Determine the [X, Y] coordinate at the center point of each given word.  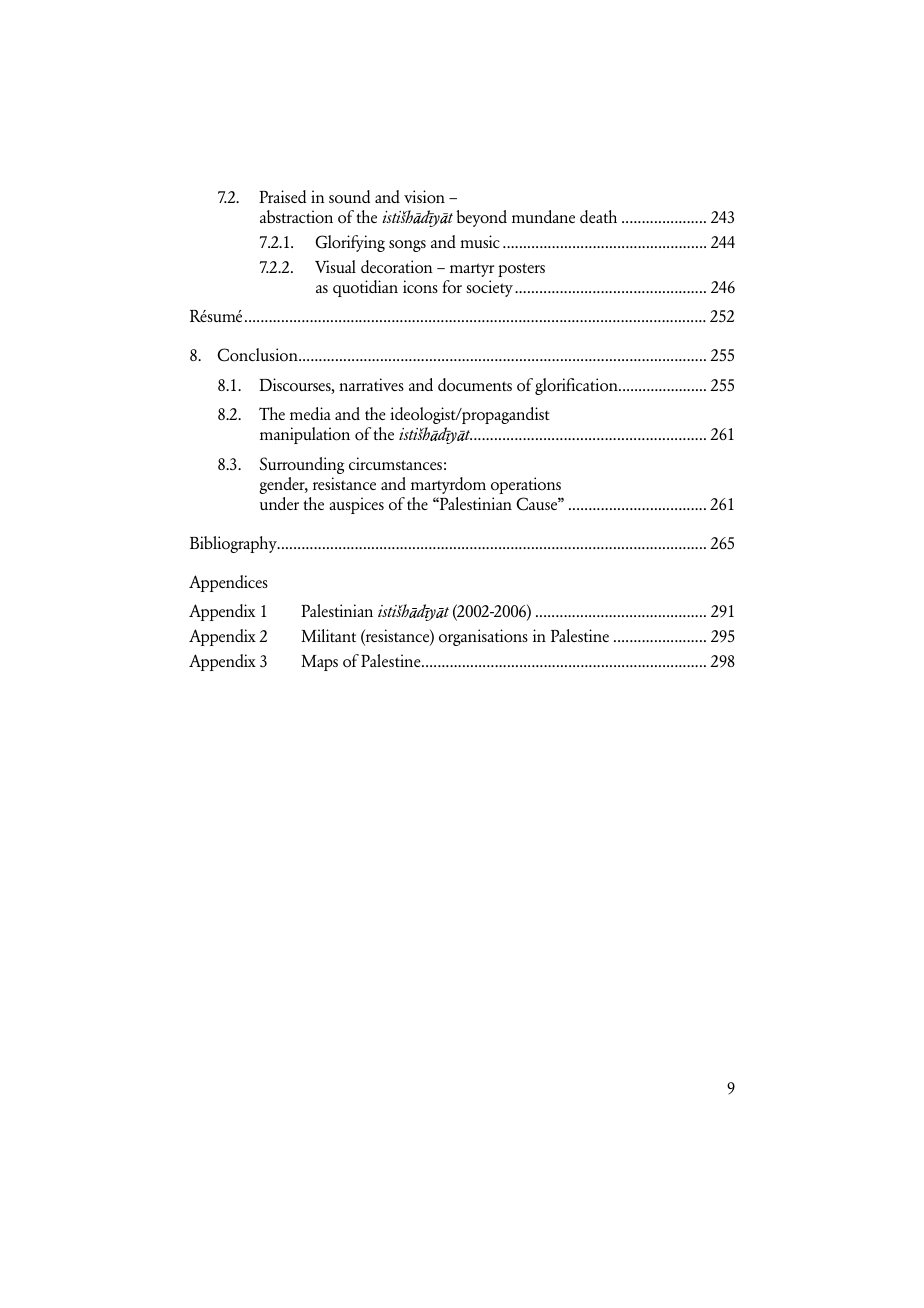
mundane [543, 216]
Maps [319, 663]
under [279, 503]
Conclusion [259, 355]
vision [424, 197]
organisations [483, 637]
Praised [282, 196]
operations [526, 485]
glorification [577, 386]
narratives [371, 384]
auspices [356, 505]
